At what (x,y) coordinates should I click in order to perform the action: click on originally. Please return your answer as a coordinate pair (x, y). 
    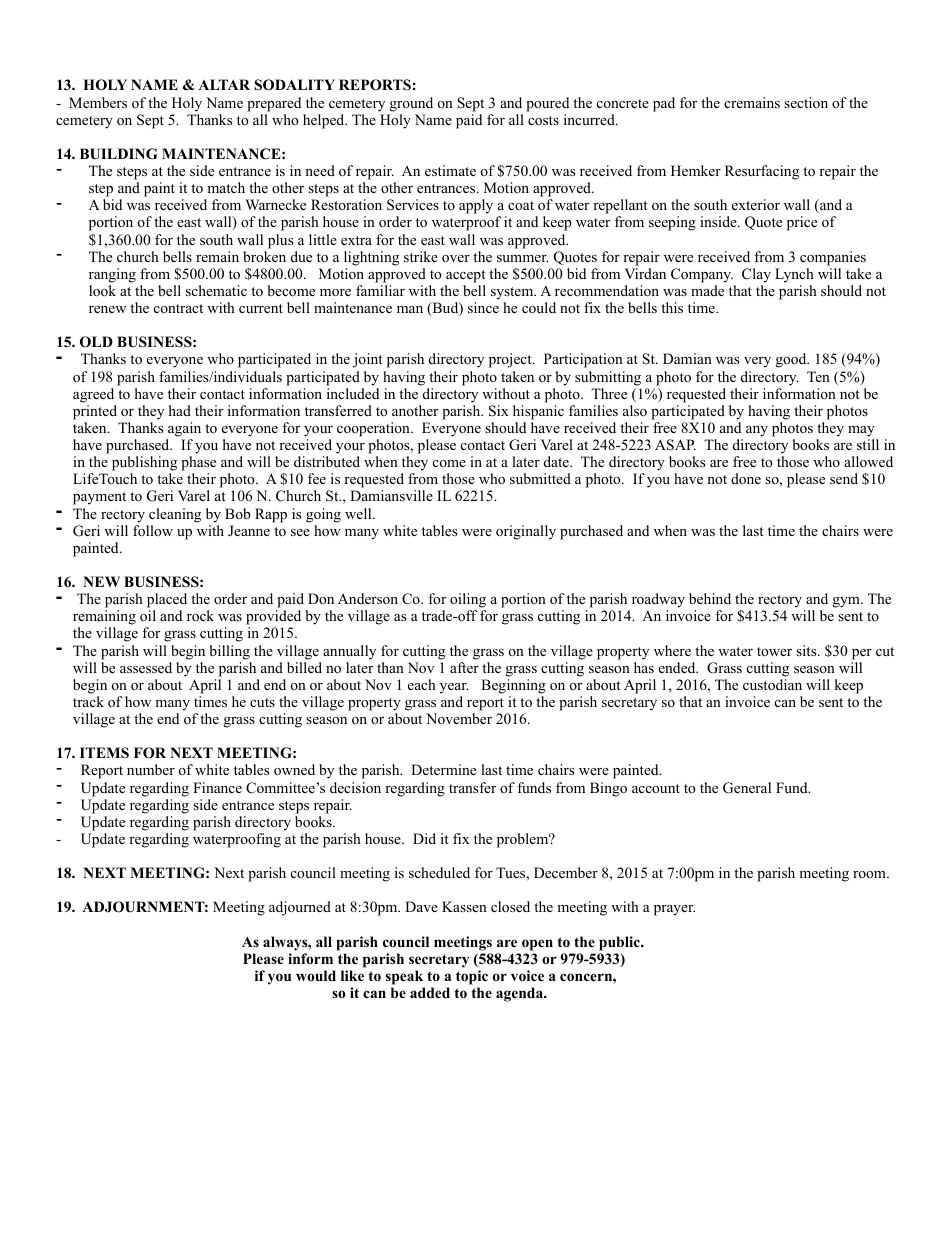
    Looking at the image, I should click on (526, 532).
